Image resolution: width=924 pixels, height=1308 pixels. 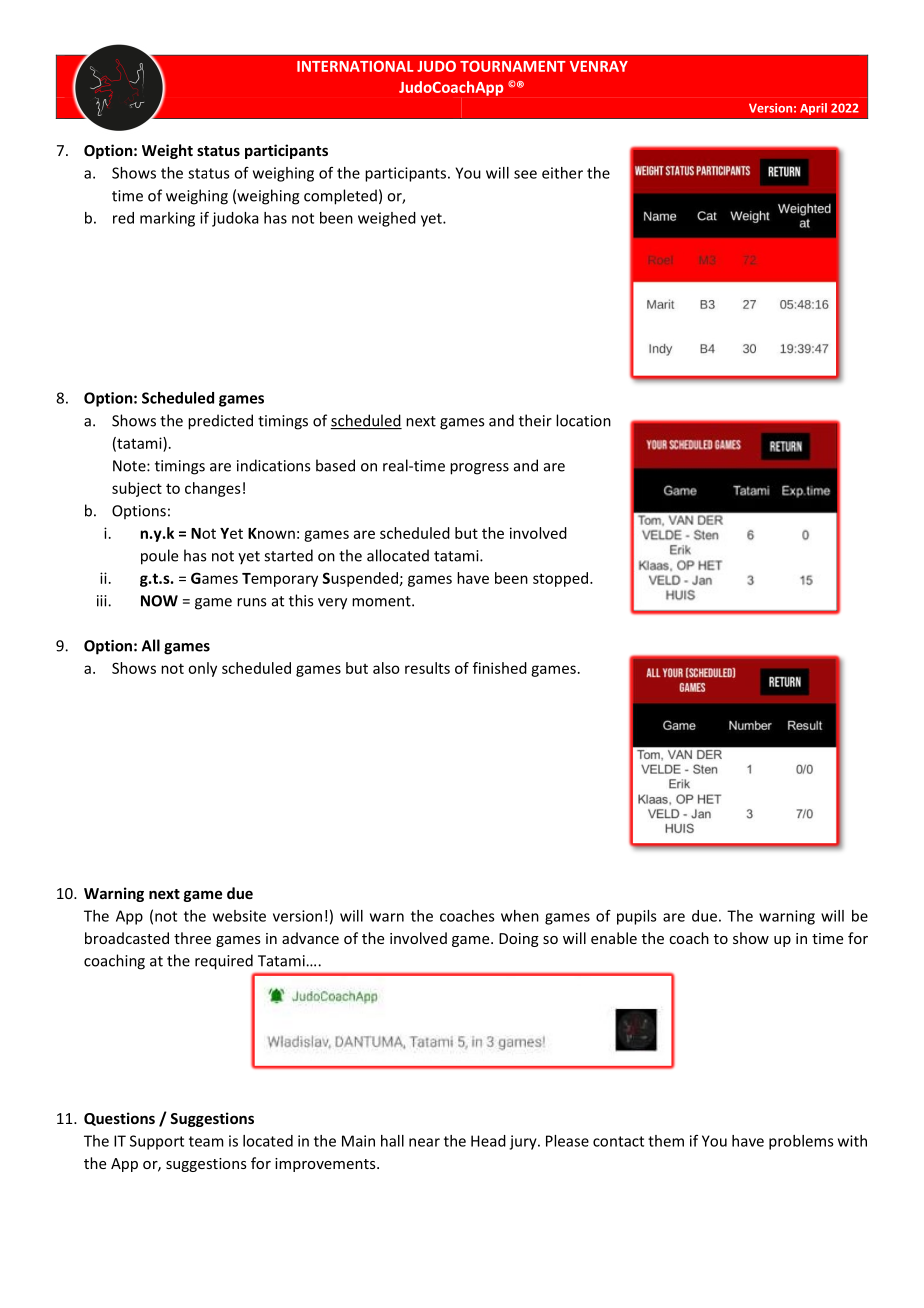 I want to click on TOURNAMENT, so click(x=513, y=66).
